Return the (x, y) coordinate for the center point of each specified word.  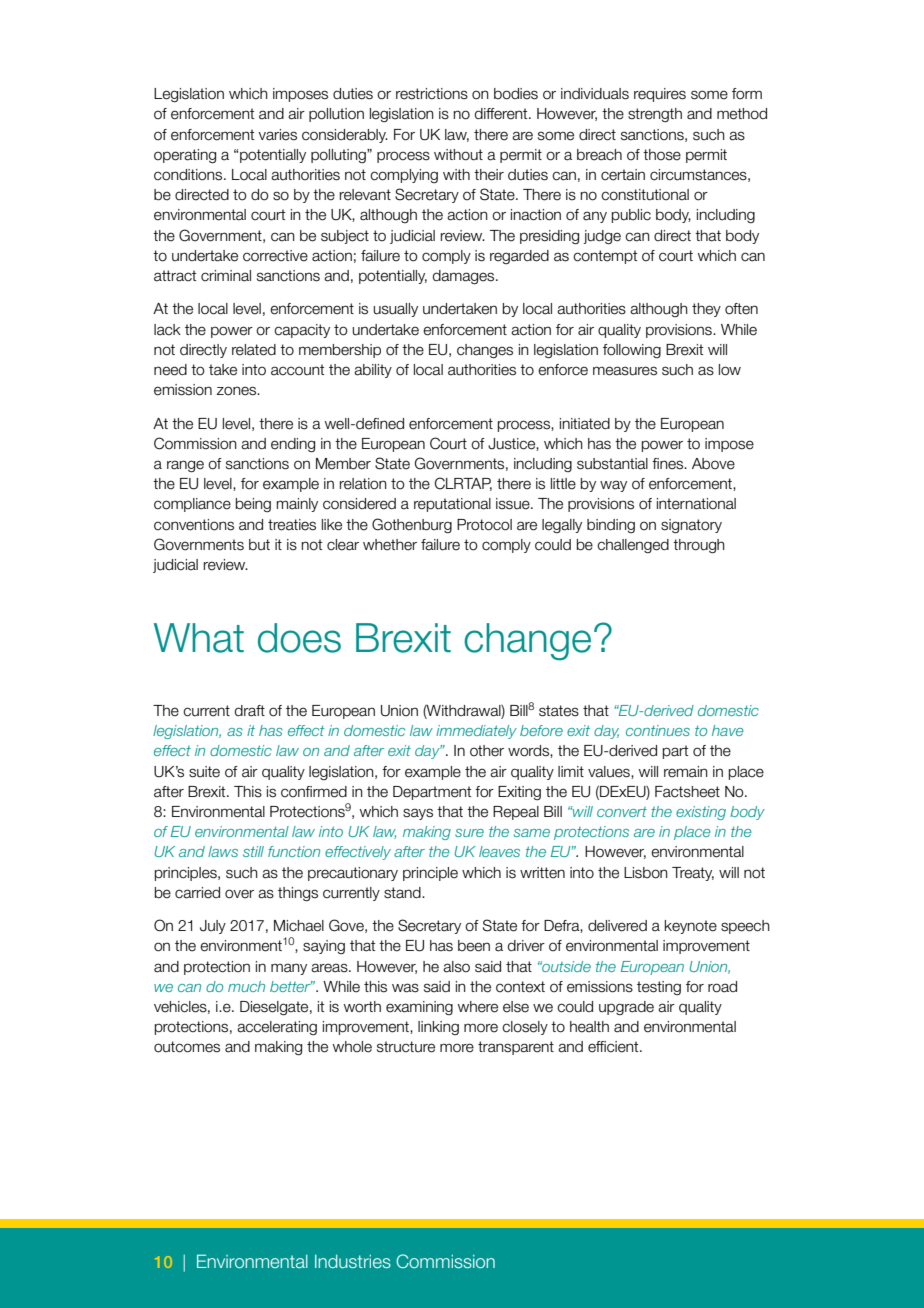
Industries (353, 1261)
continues (658, 730)
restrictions (432, 94)
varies (277, 135)
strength (655, 115)
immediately (476, 732)
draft (250, 711)
